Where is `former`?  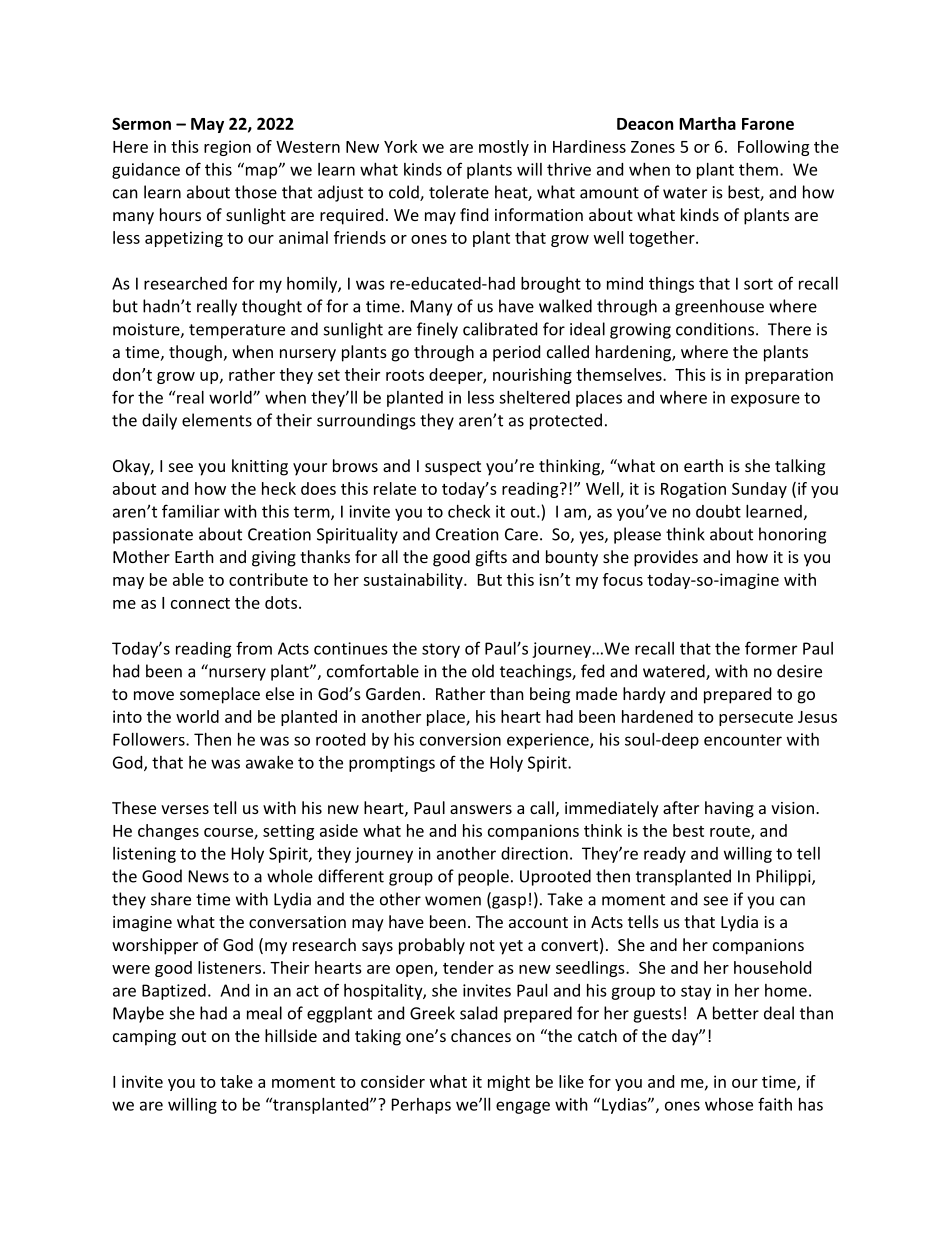 former is located at coordinates (771, 648).
